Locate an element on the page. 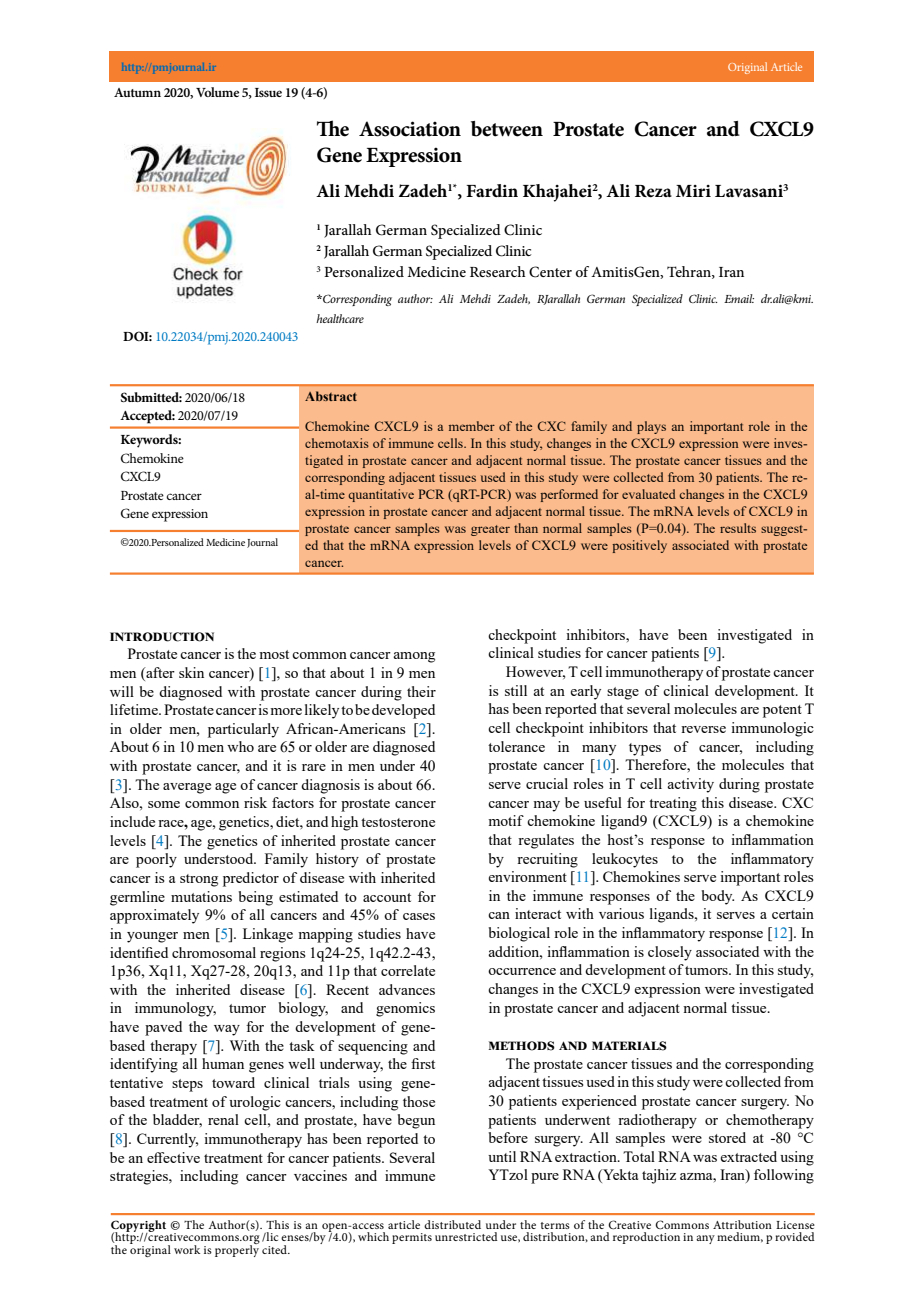 This page has height=1308, width=924. work is located at coordinates (187, 1249).
